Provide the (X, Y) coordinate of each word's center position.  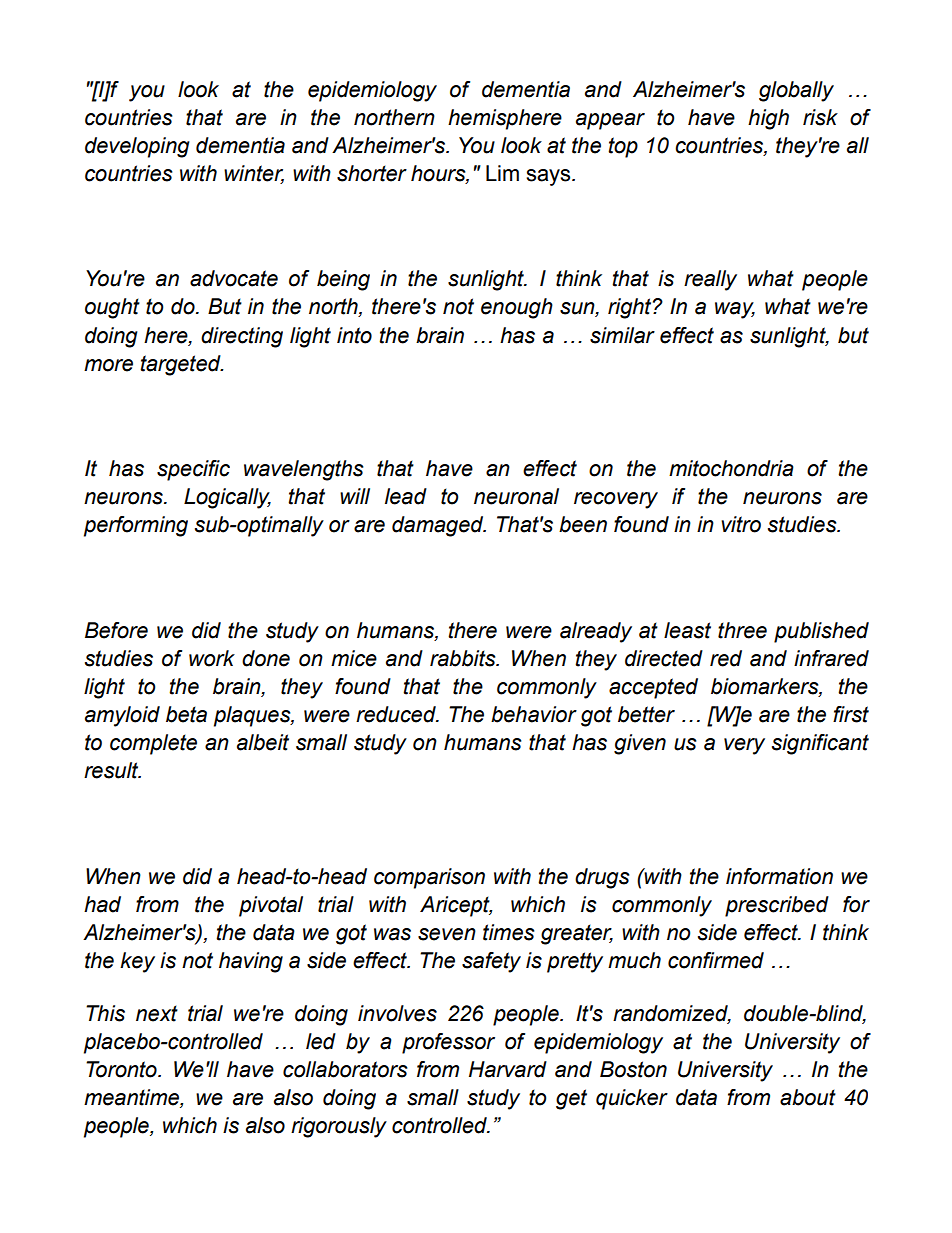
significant (820, 744)
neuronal (516, 496)
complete (153, 744)
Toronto (122, 1069)
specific (193, 470)
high (768, 119)
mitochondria (731, 468)
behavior (534, 714)
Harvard (508, 1069)
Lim (502, 173)
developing (137, 147)
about (808, 1097)
